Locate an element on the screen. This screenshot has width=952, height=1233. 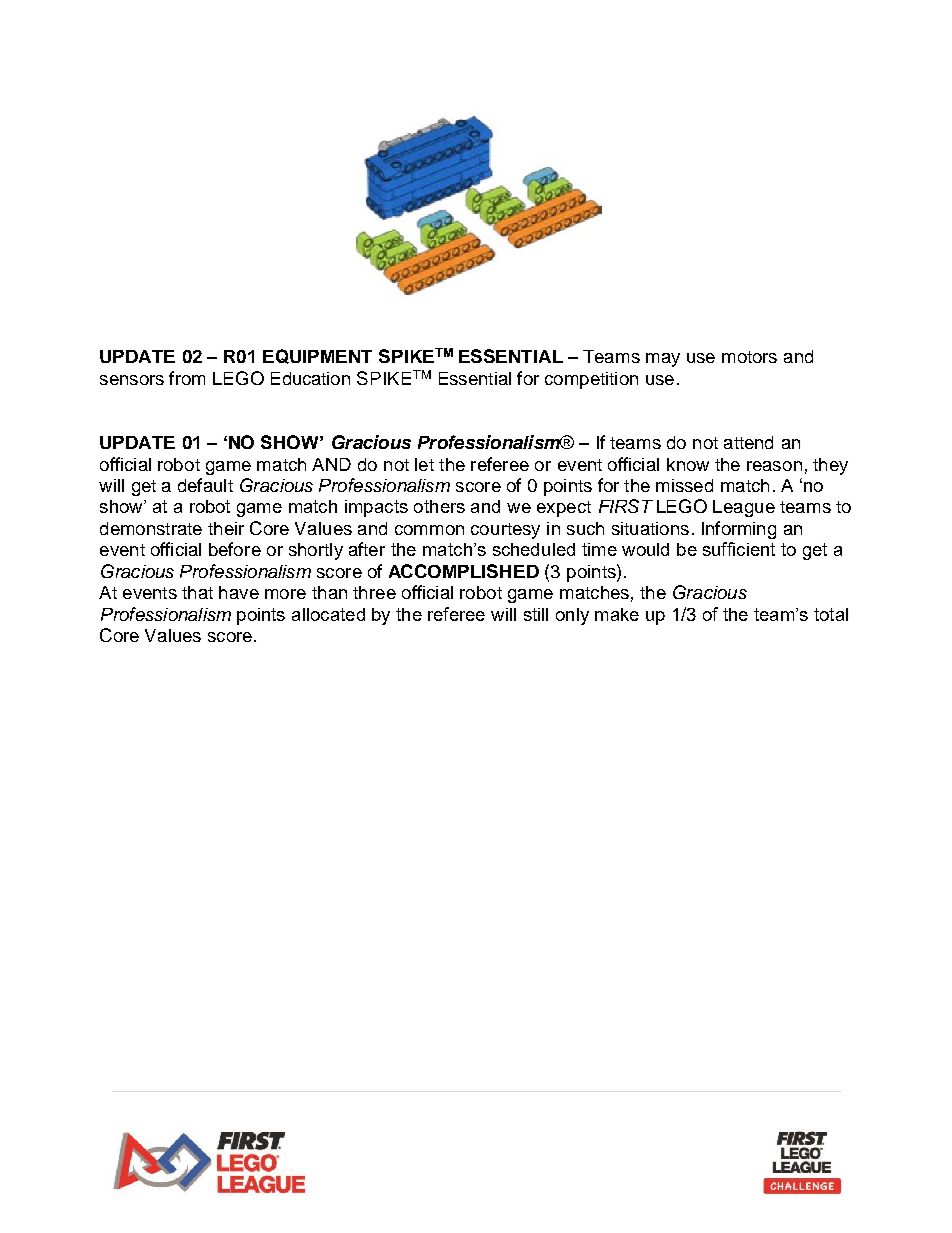
courtesy is located at coordinates (505, 531).
